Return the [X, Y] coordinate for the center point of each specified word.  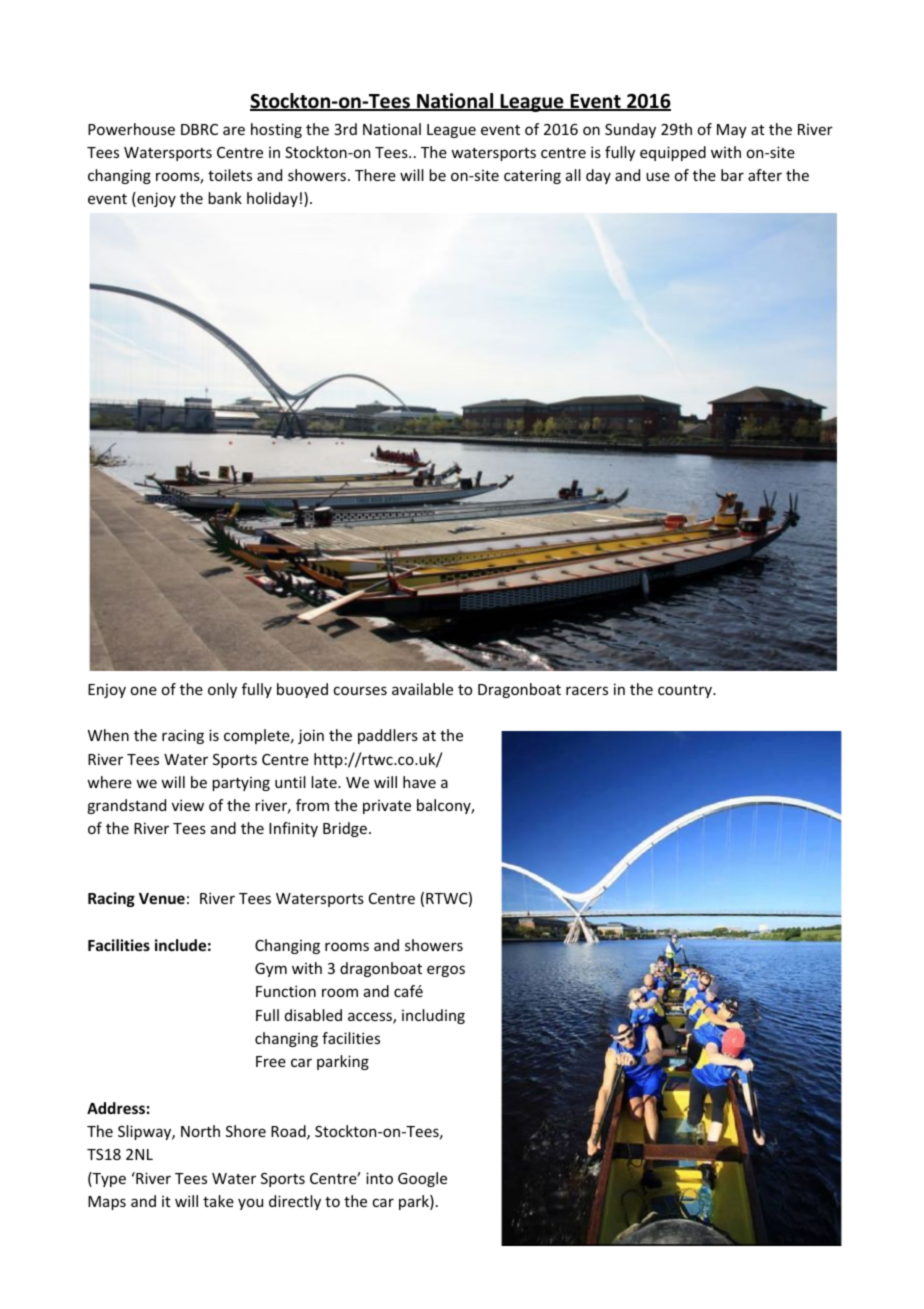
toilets [230, 175]
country [686, 691]
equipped [673, 153]
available [422, 689]
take [218, 1201]
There [375, 175]
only [222, 690]
